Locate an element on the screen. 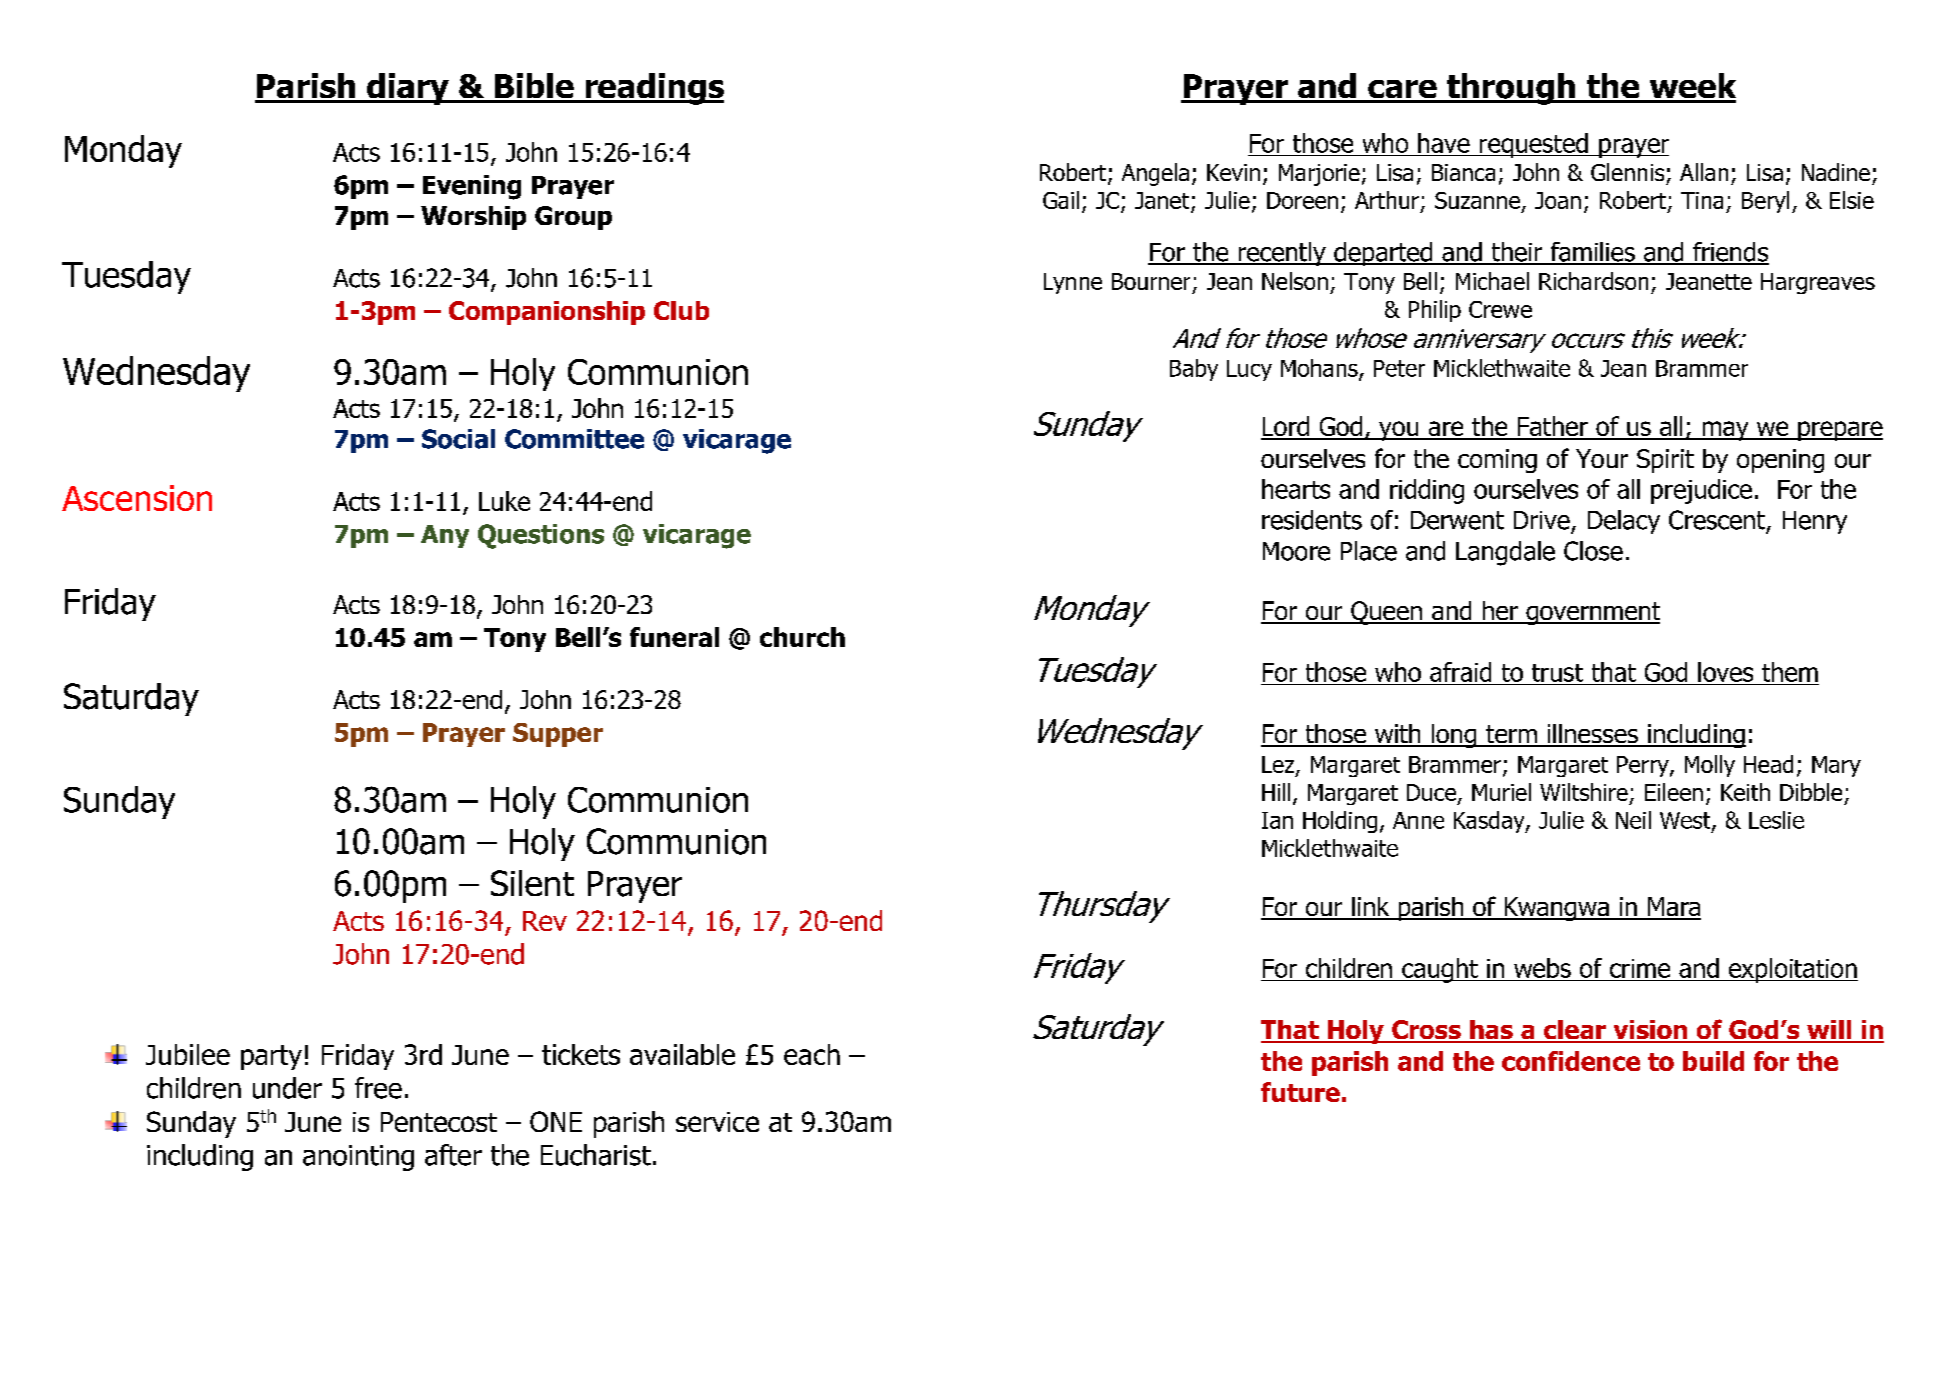  Any is located at coordinates (445, 536).
